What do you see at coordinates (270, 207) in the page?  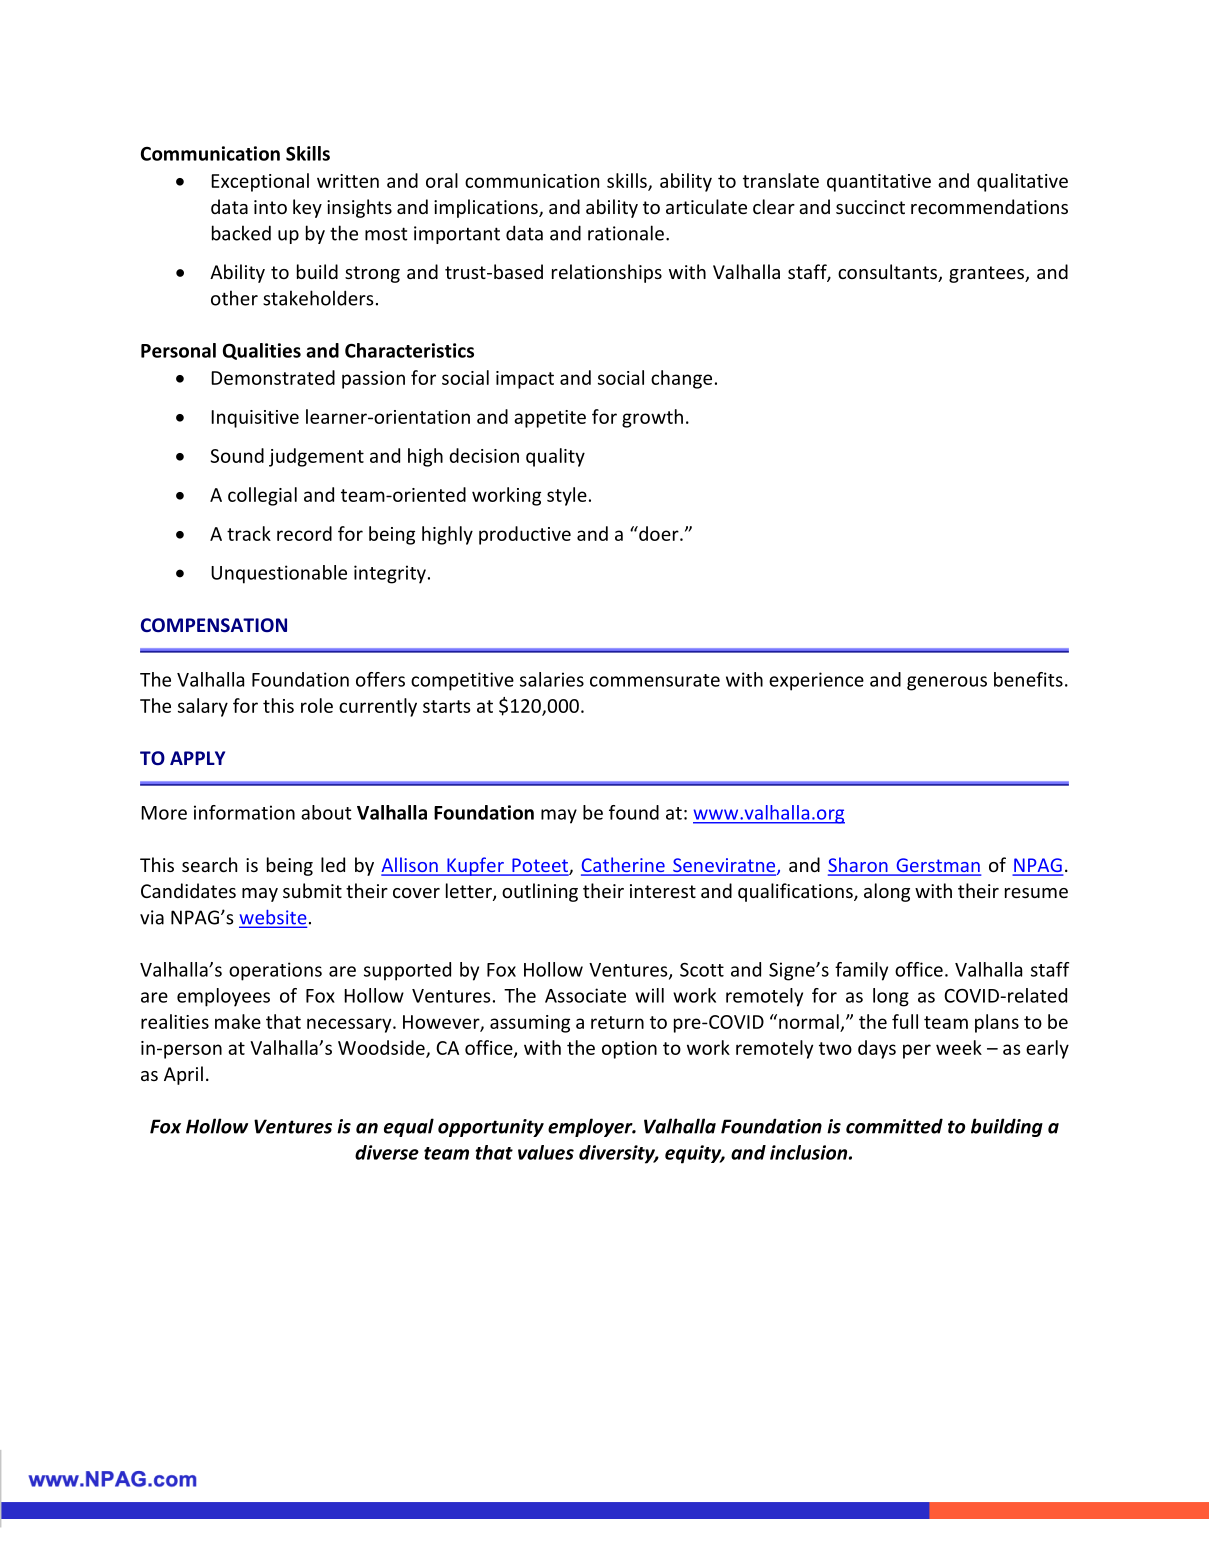 I see `into` at bounding box center [270, 207].
